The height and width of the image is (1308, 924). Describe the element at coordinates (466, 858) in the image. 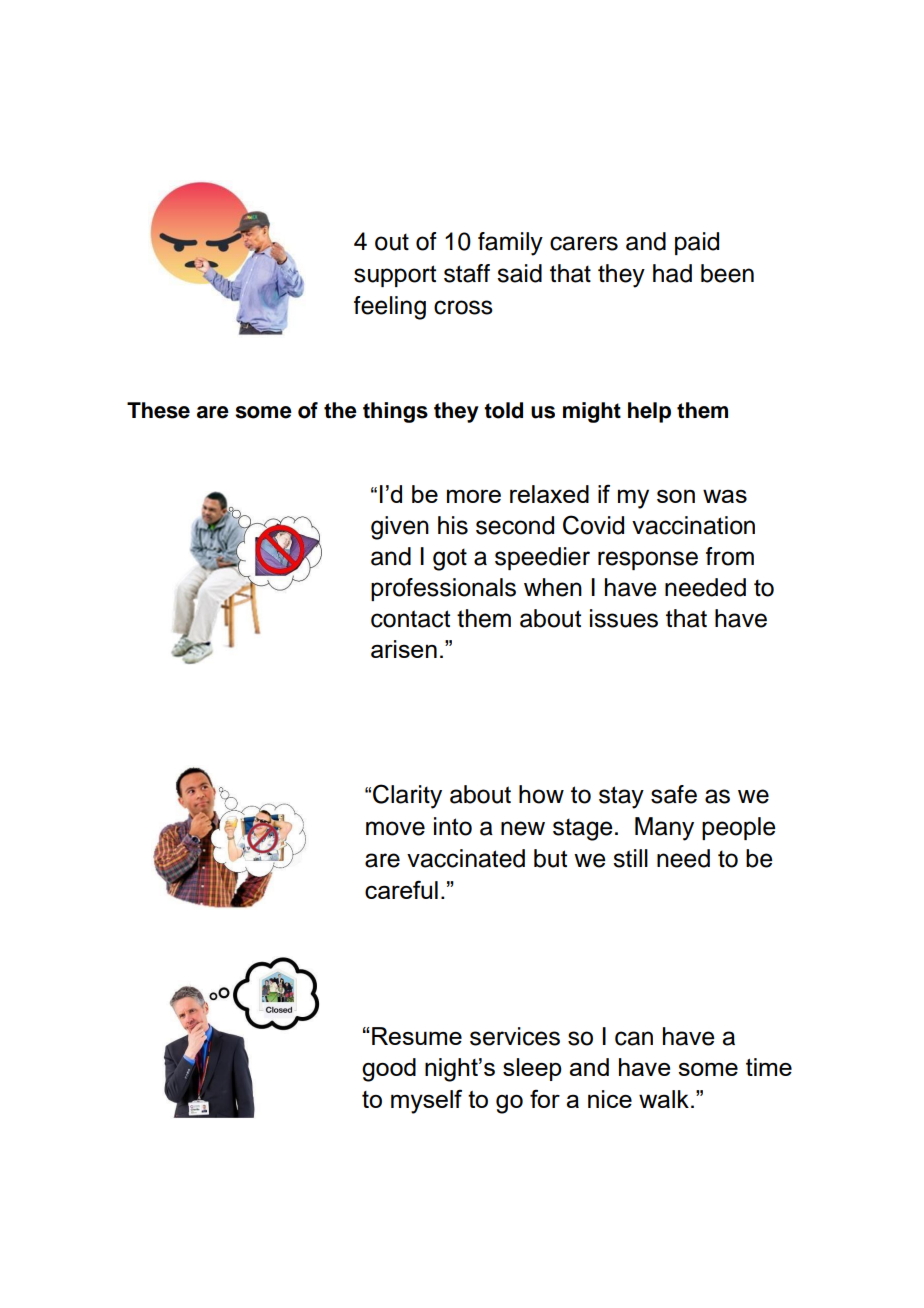

I see `vaccinated` at that location.
